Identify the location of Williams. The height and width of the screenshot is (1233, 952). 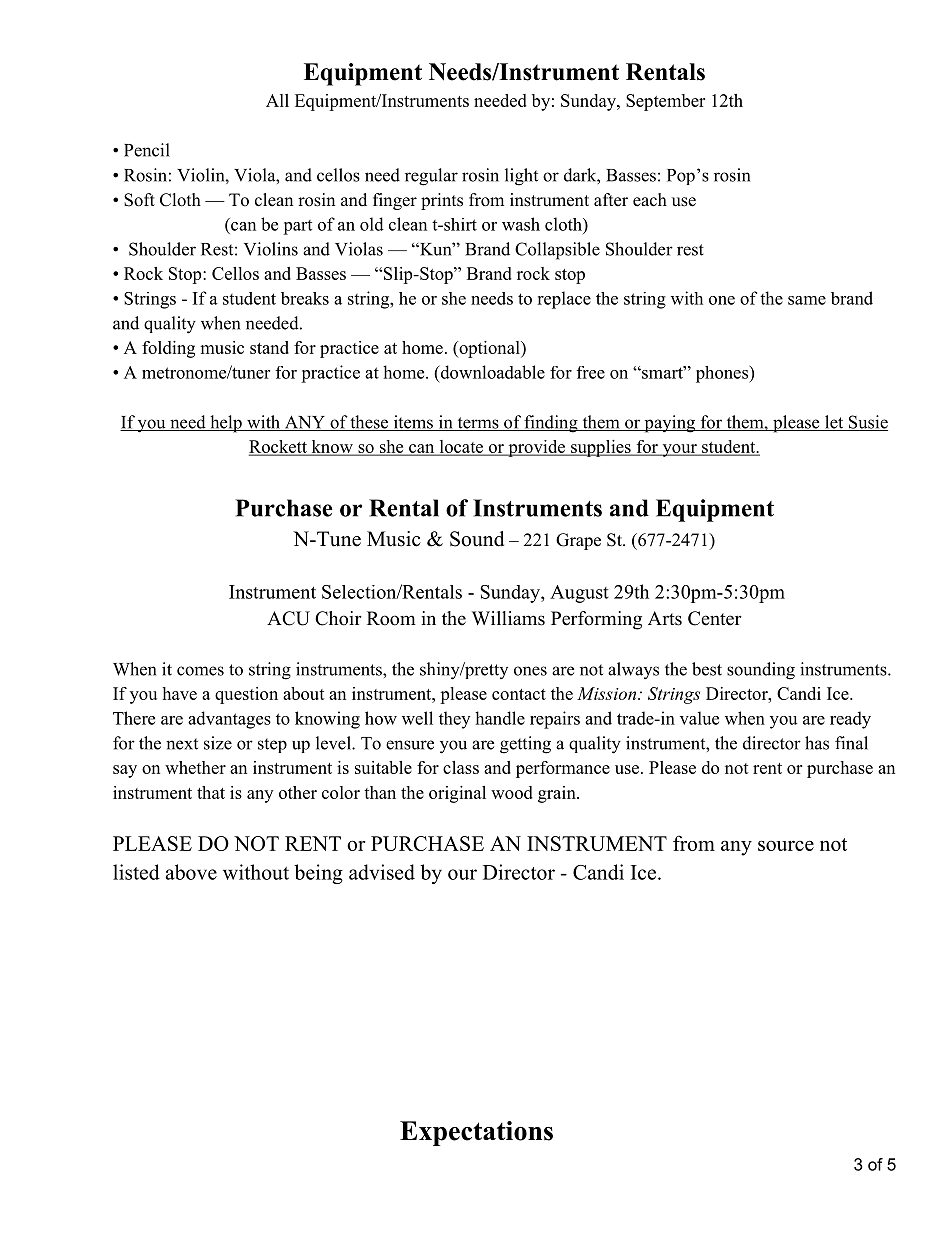
(508, 618).
